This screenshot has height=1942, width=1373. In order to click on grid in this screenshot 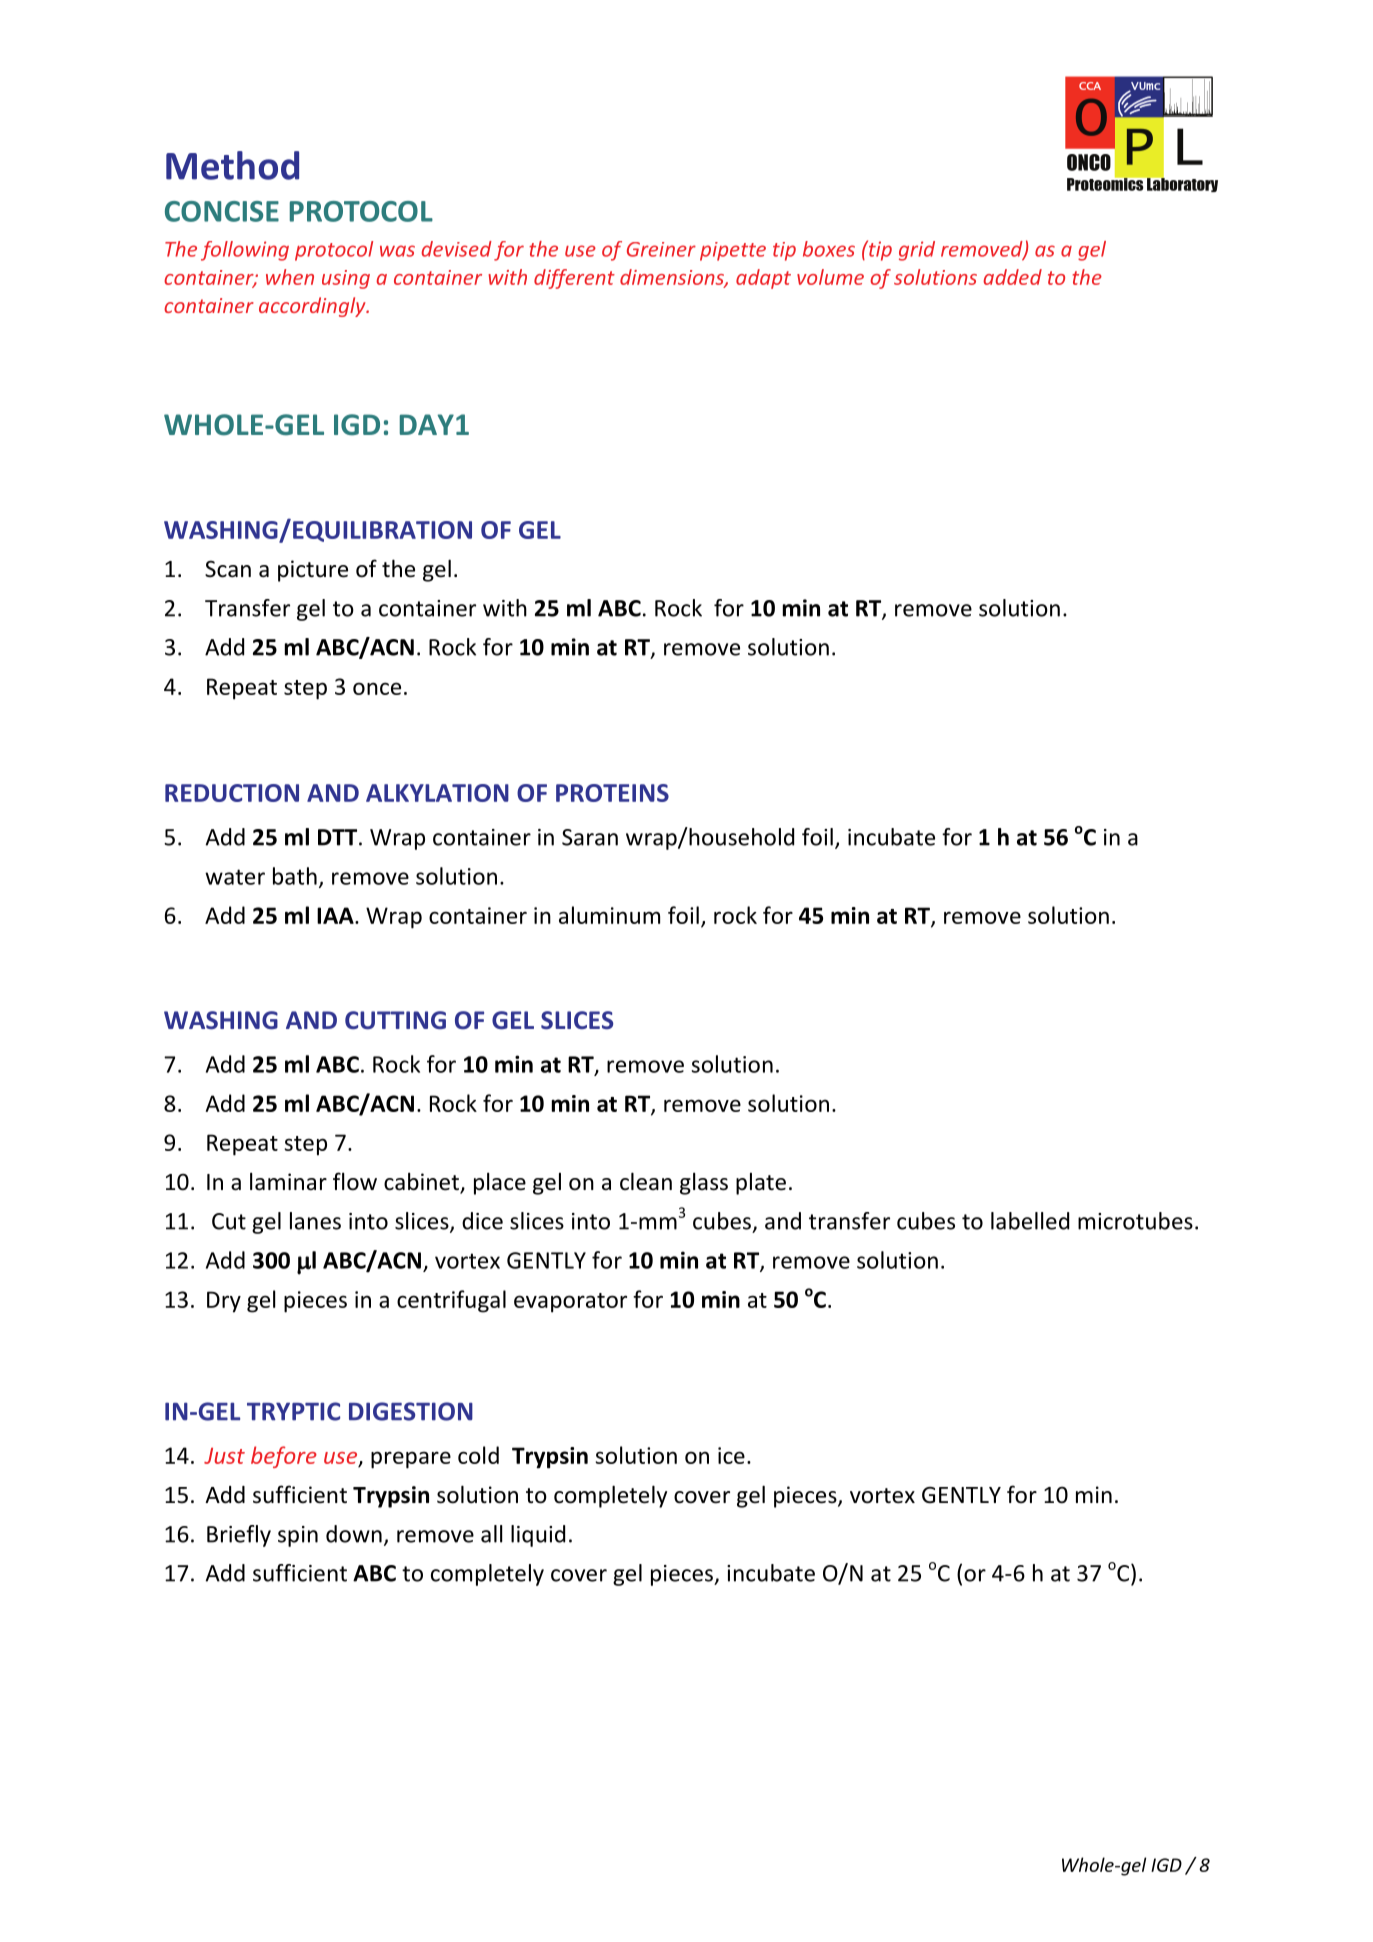, I will do `click(917, 251)`.
